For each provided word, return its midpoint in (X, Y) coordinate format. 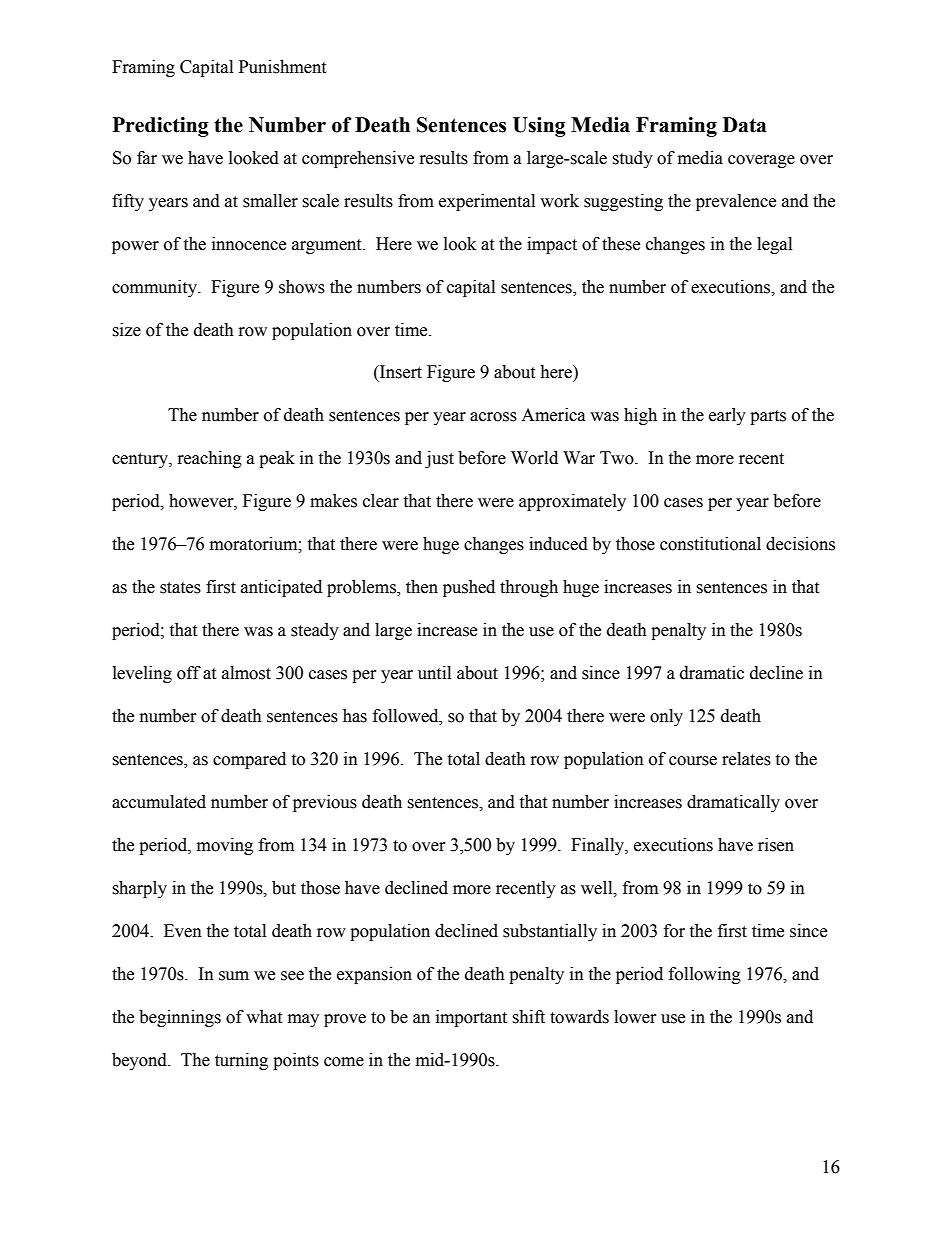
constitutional (710, 544)
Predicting (161, 127)
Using (539, 127)
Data (745, 125)
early (727, 416)
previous (325, 803)
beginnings (180, 1018)
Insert (400, 372)
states (180, 588)
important (471, 1018)
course (693, 761)
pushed (469, 588)
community (155, 288)
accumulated (159, 802)
